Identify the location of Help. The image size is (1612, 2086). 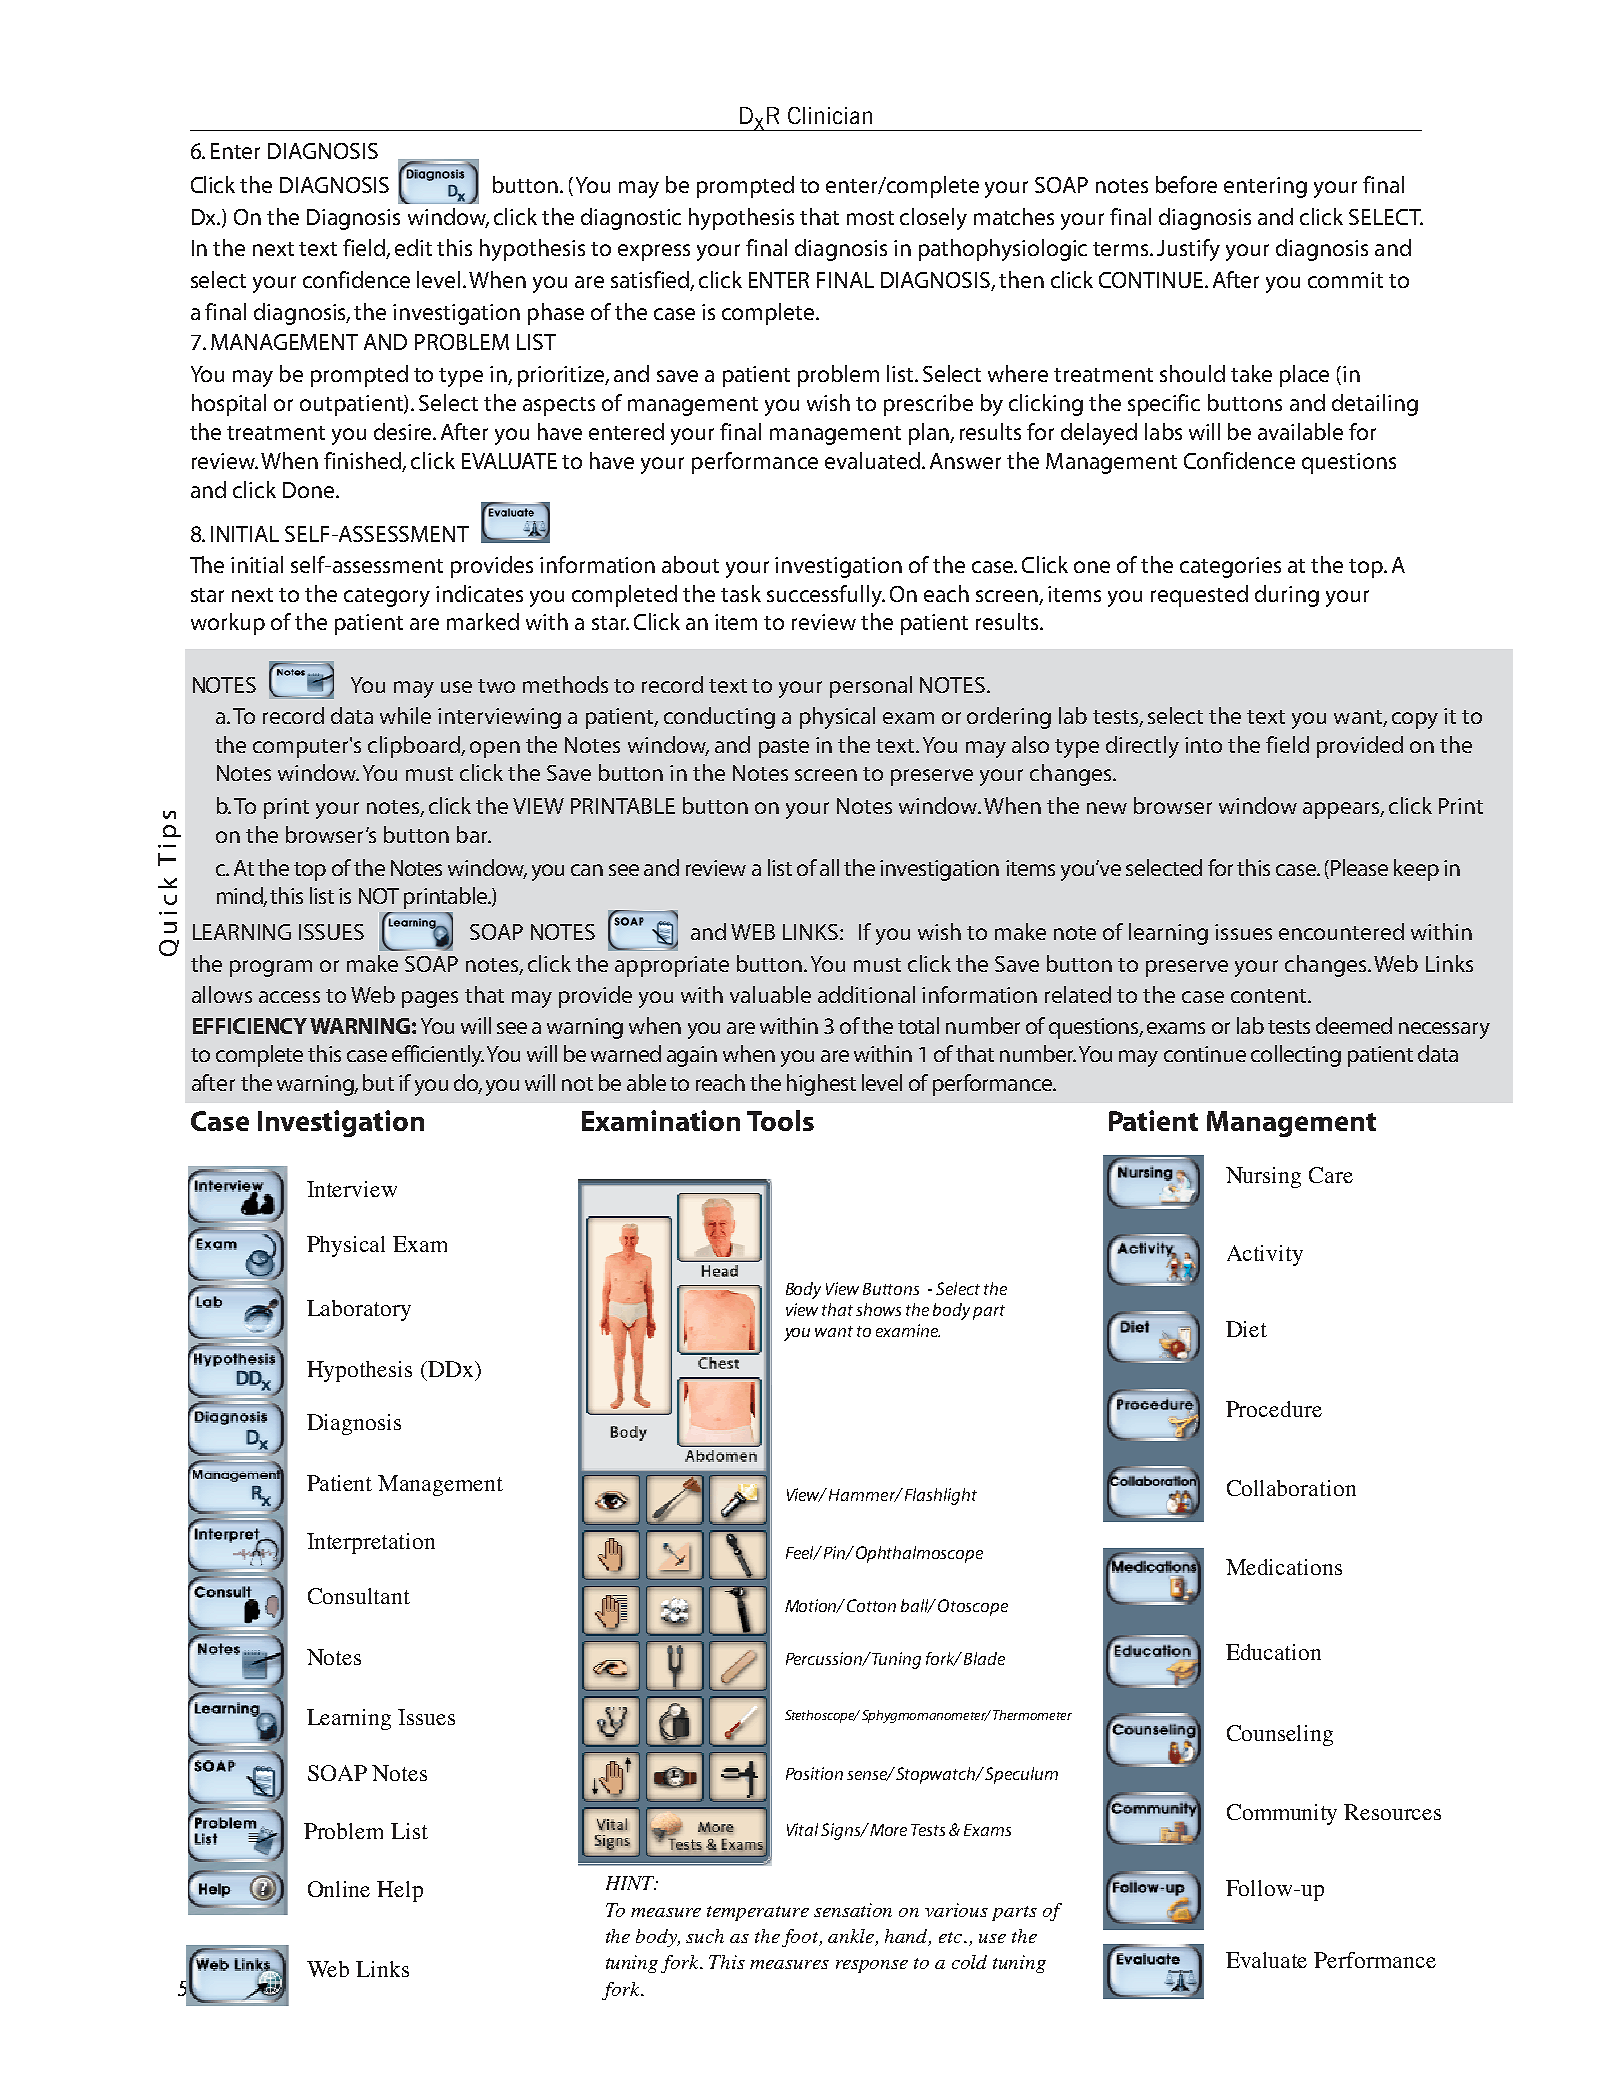
(400, 1891).
